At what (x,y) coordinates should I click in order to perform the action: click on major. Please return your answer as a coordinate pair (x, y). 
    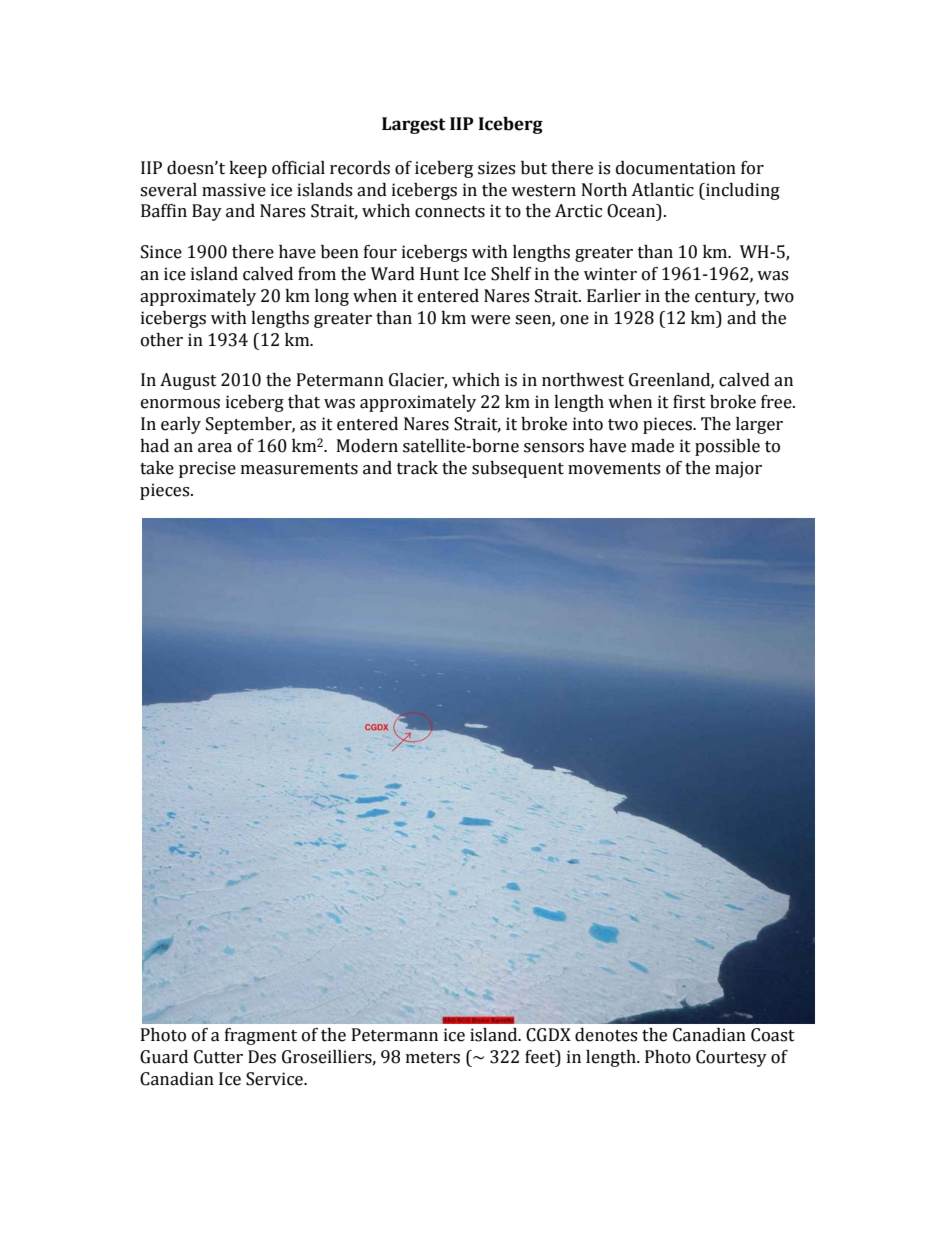
    Looking at the image, I should click on (738, 469).
